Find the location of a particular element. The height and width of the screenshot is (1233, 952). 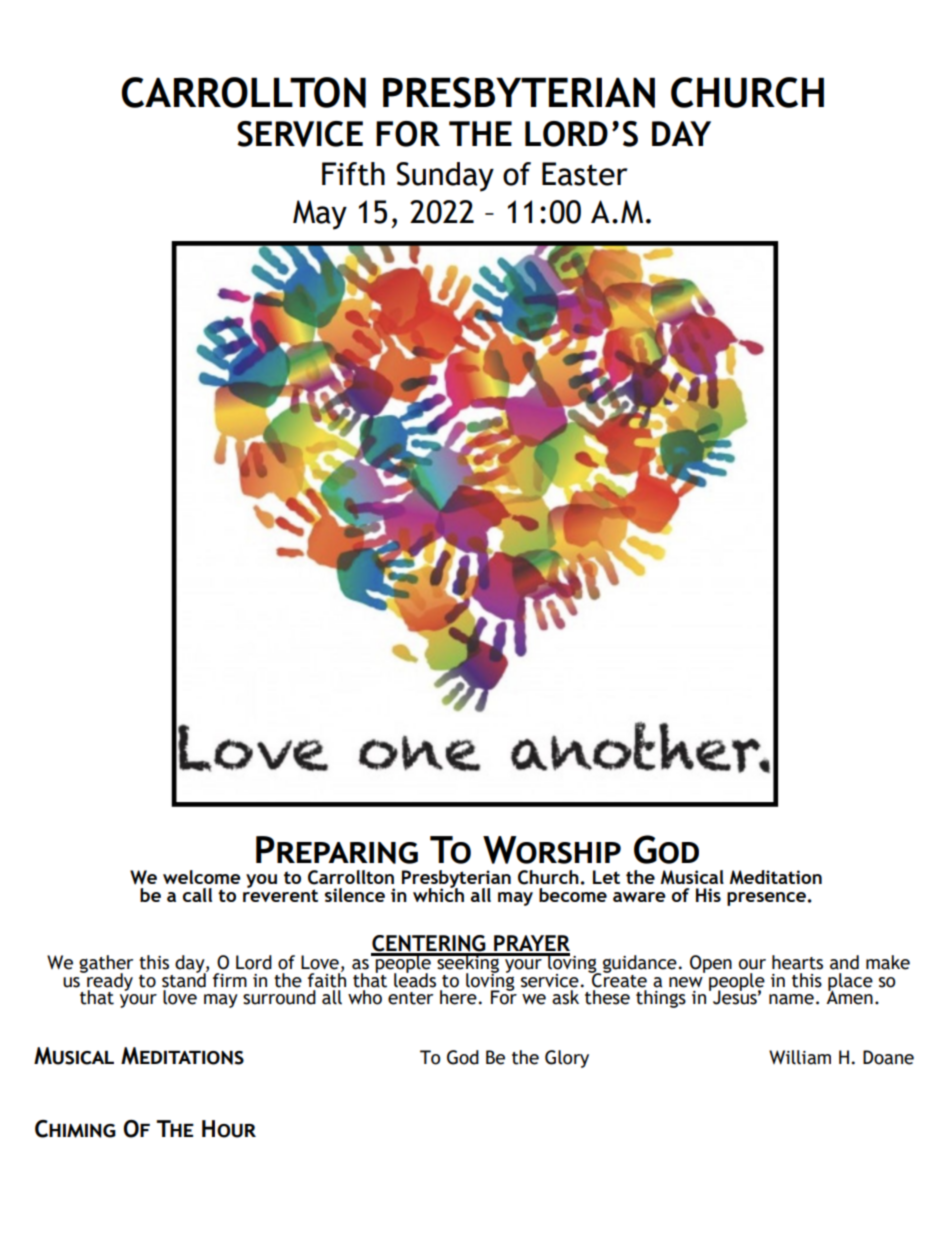

which is located at coordinates (438, 893).
